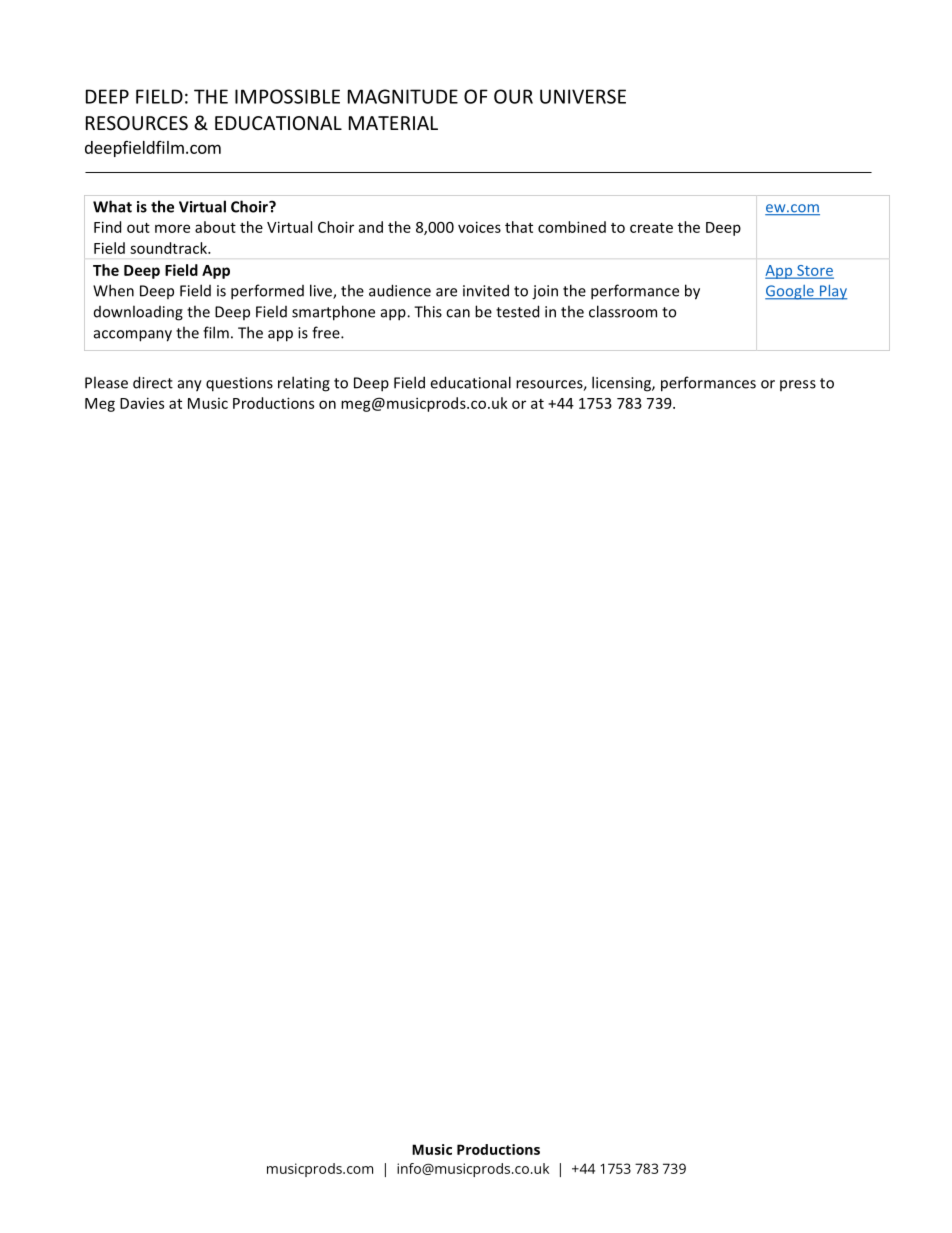 This image has width=952, height=1233. Describe the element at coordinates (403, 96) in the image. I see `MAGNITUDE` at that location.
